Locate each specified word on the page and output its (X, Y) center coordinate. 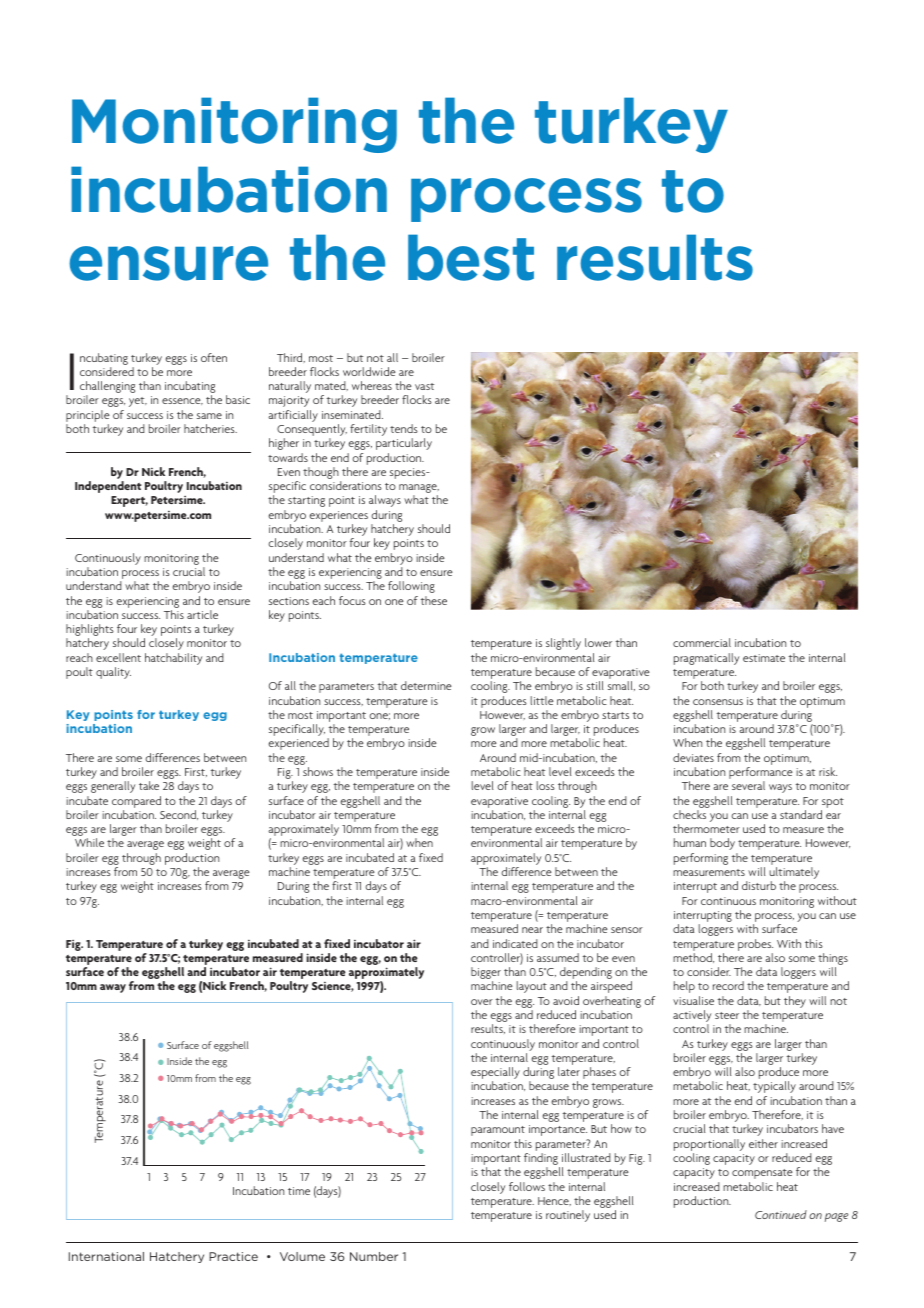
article (202, 614)
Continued (781, 1214)
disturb (759, 885)
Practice (233, 1256)
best (471, 257)
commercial (702, 642)
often (214, 357)
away (113, 988)
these (434, 600)
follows (527, 1186)
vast (424, 386)
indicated (515, 943)
